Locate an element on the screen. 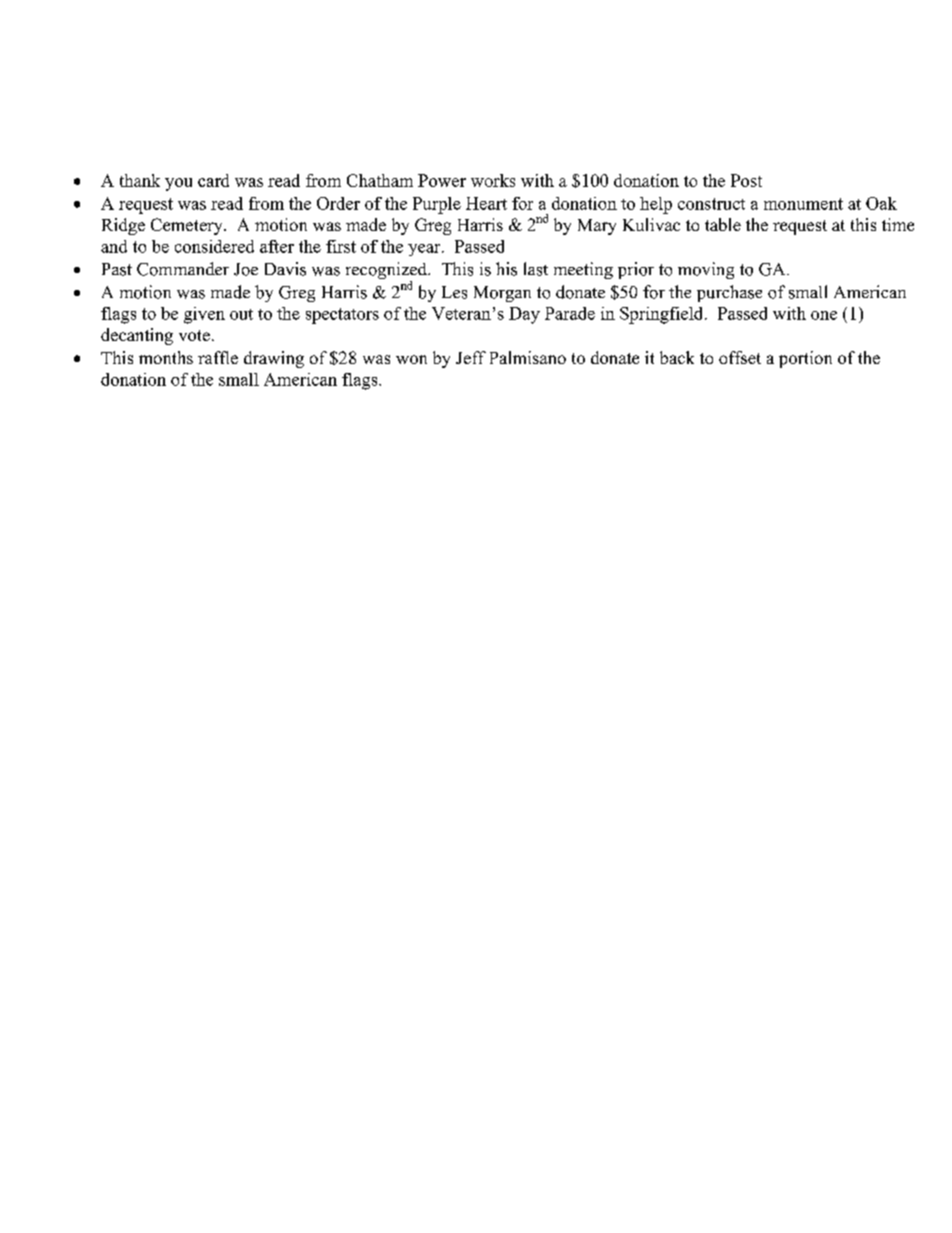 The image size is (952, 1233). considered is located at coordinates (214, 246).
